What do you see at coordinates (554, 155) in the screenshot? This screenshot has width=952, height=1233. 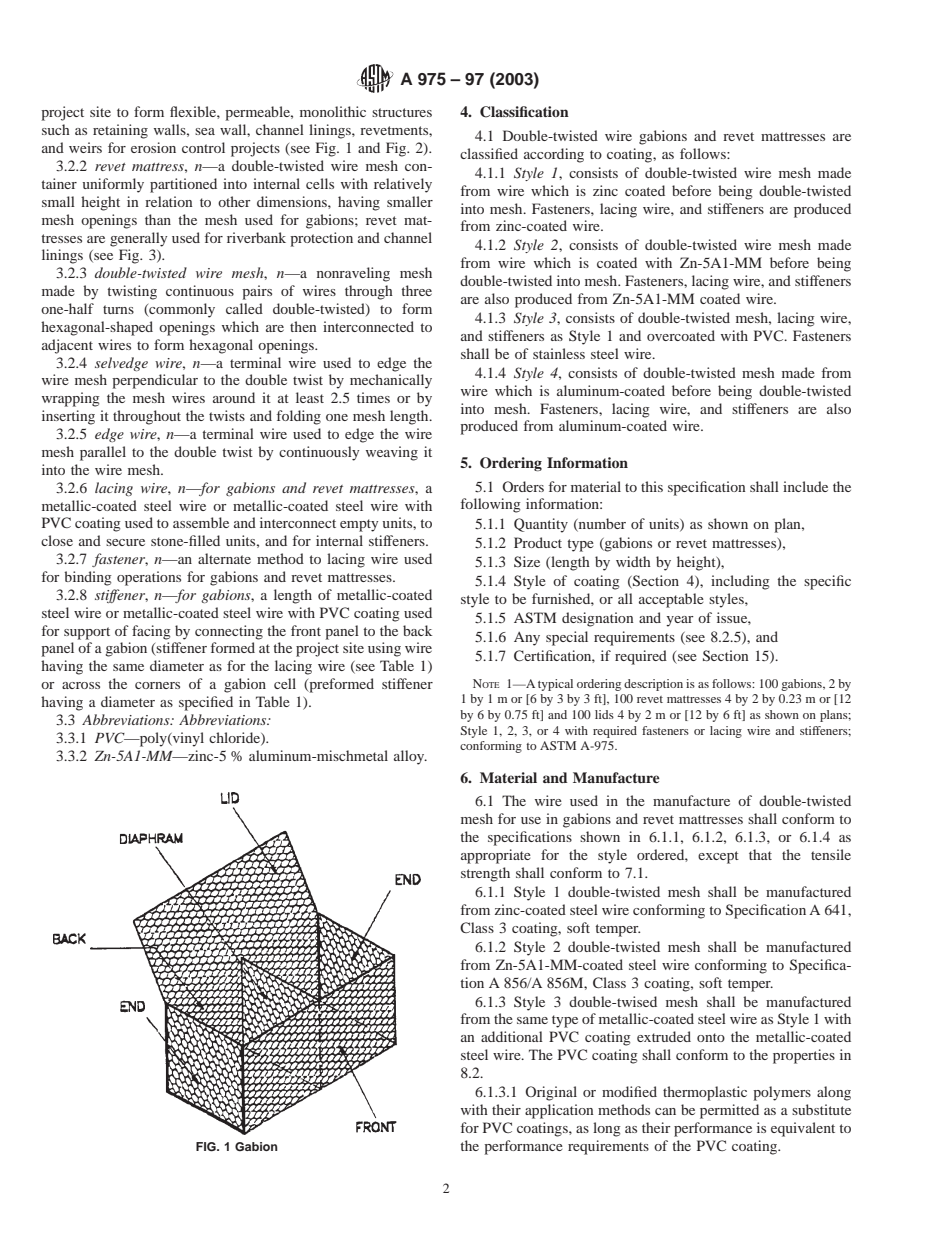 I see `according` at bounding box center [554, 155].
